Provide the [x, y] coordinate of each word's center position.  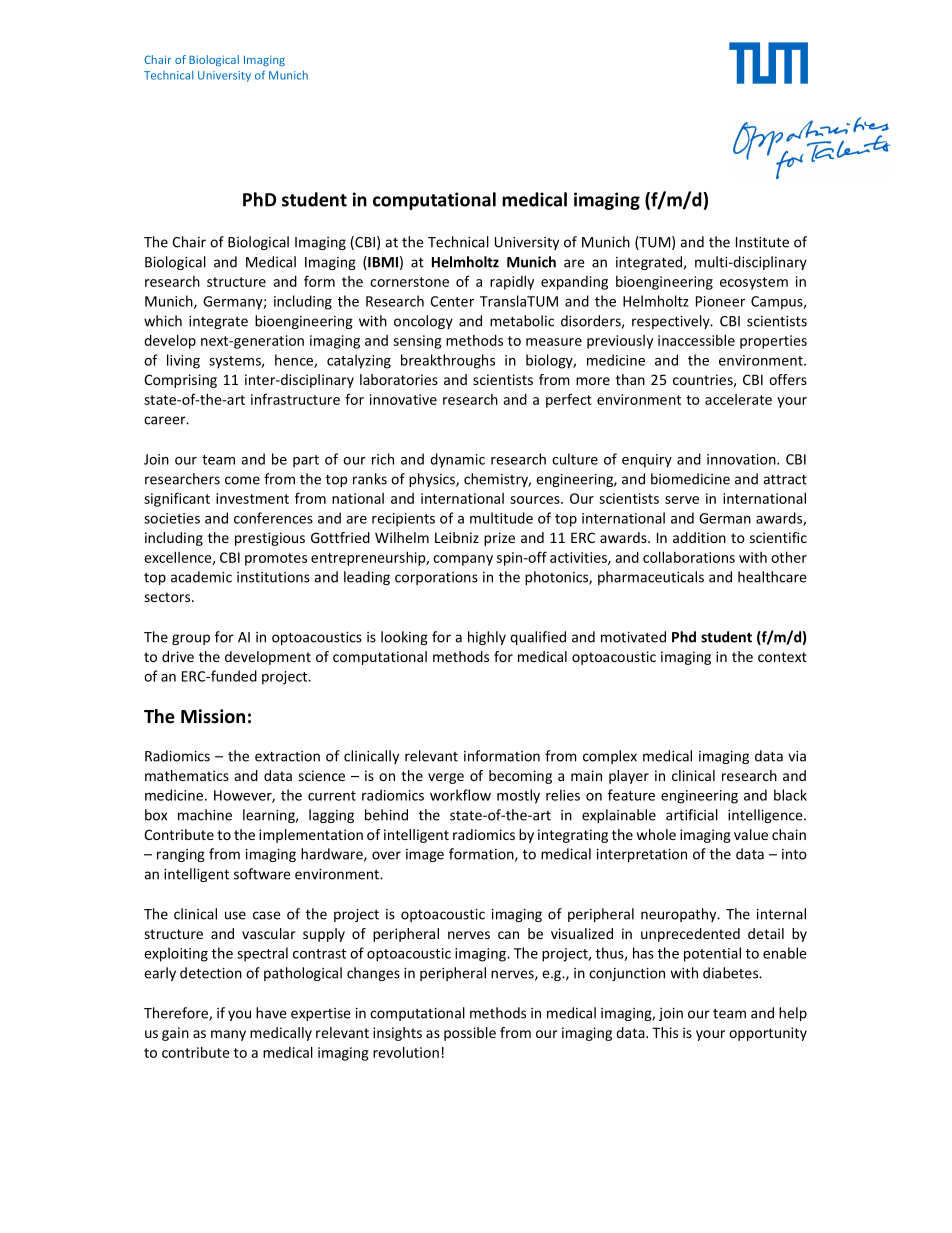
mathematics [187, 775]
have [271, 1013]
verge [446, 778]
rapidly [512, 282]
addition [699, 537]
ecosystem [754, 283]
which [163, 321]
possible [470, 1034]
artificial [692, 815]
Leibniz [457, 537]
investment [252, 498]
